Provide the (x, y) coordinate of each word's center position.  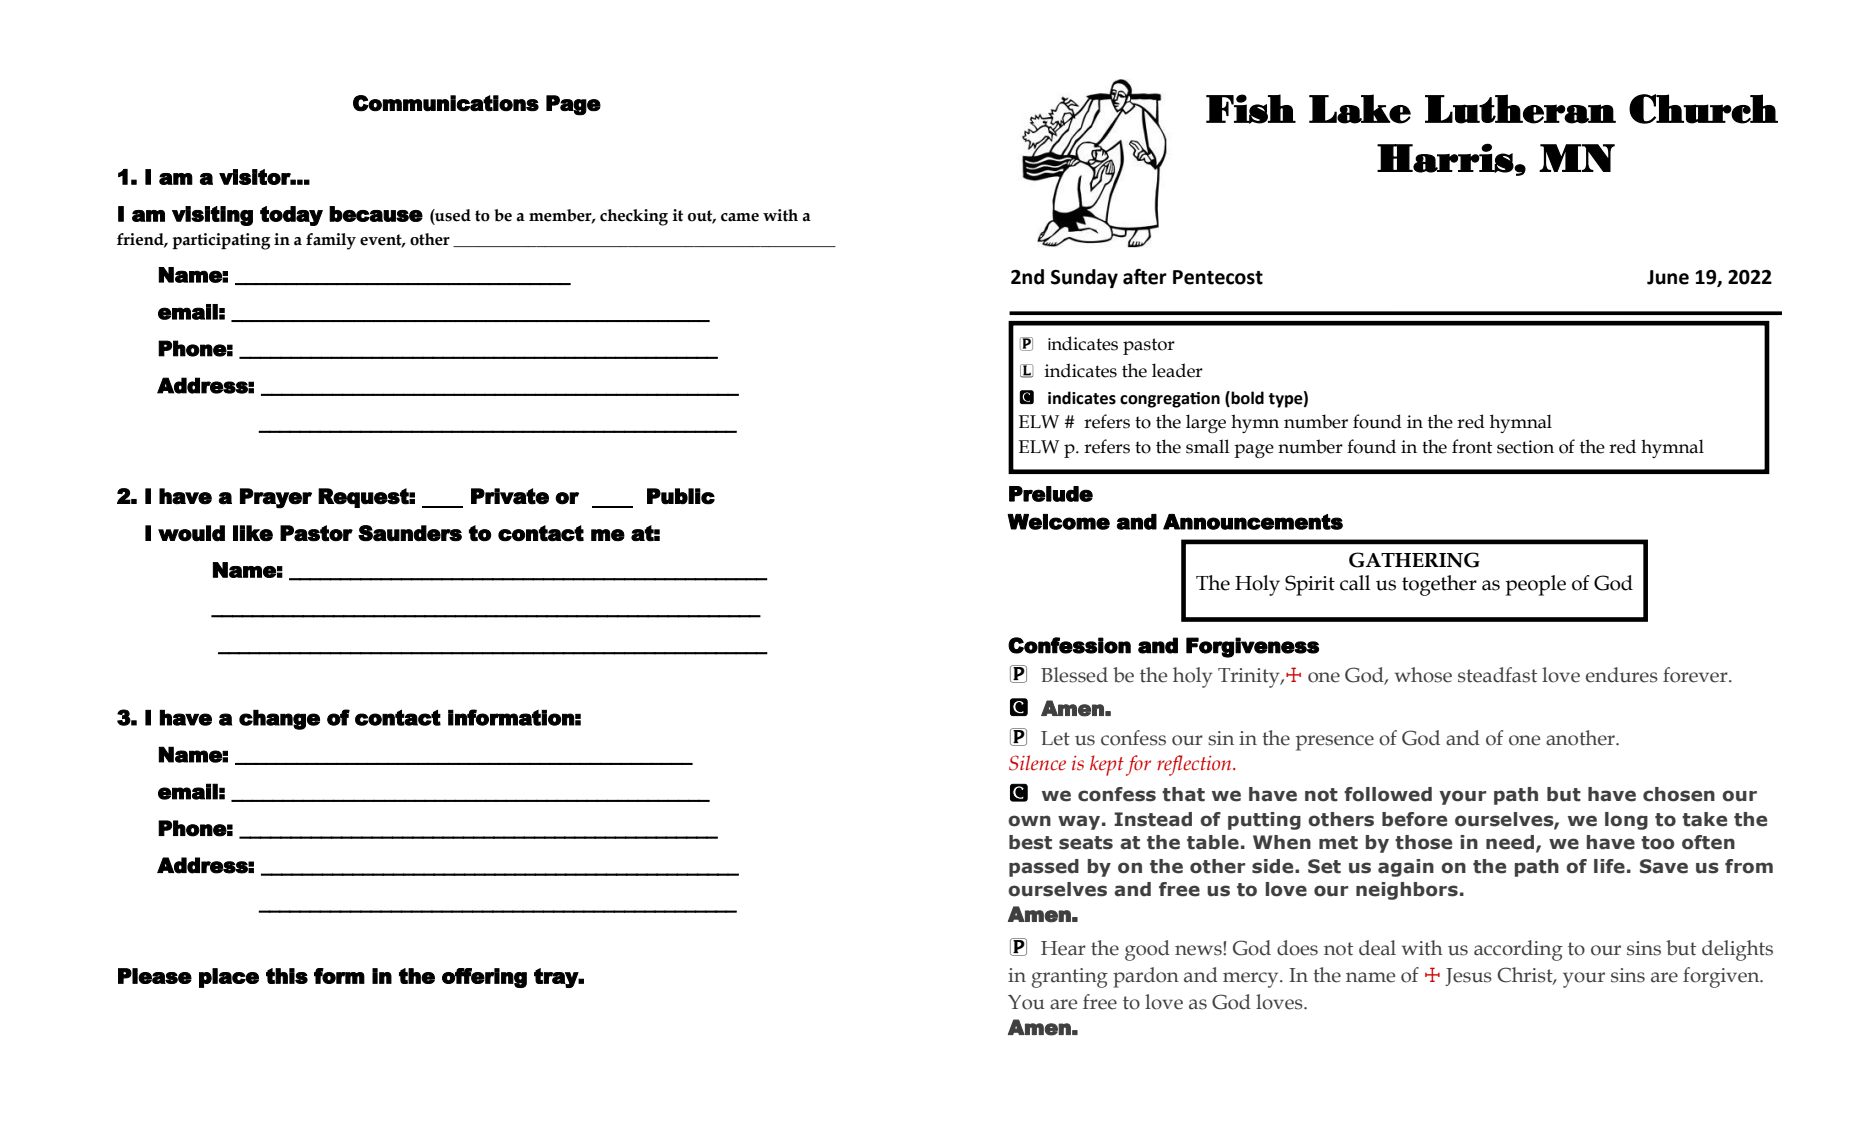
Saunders (410, 533)
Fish (1251, 109)
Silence (1037, 763)
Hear (1063, 948)
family (331, 241)
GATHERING (1414, 560)
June (1668, 277)
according (1518, 950)
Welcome (1058, 522)
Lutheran (1520, 109)
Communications (446, 103)
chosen (1679, 794)
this (287, 976)
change (279, 720)
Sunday (1084, 278)
